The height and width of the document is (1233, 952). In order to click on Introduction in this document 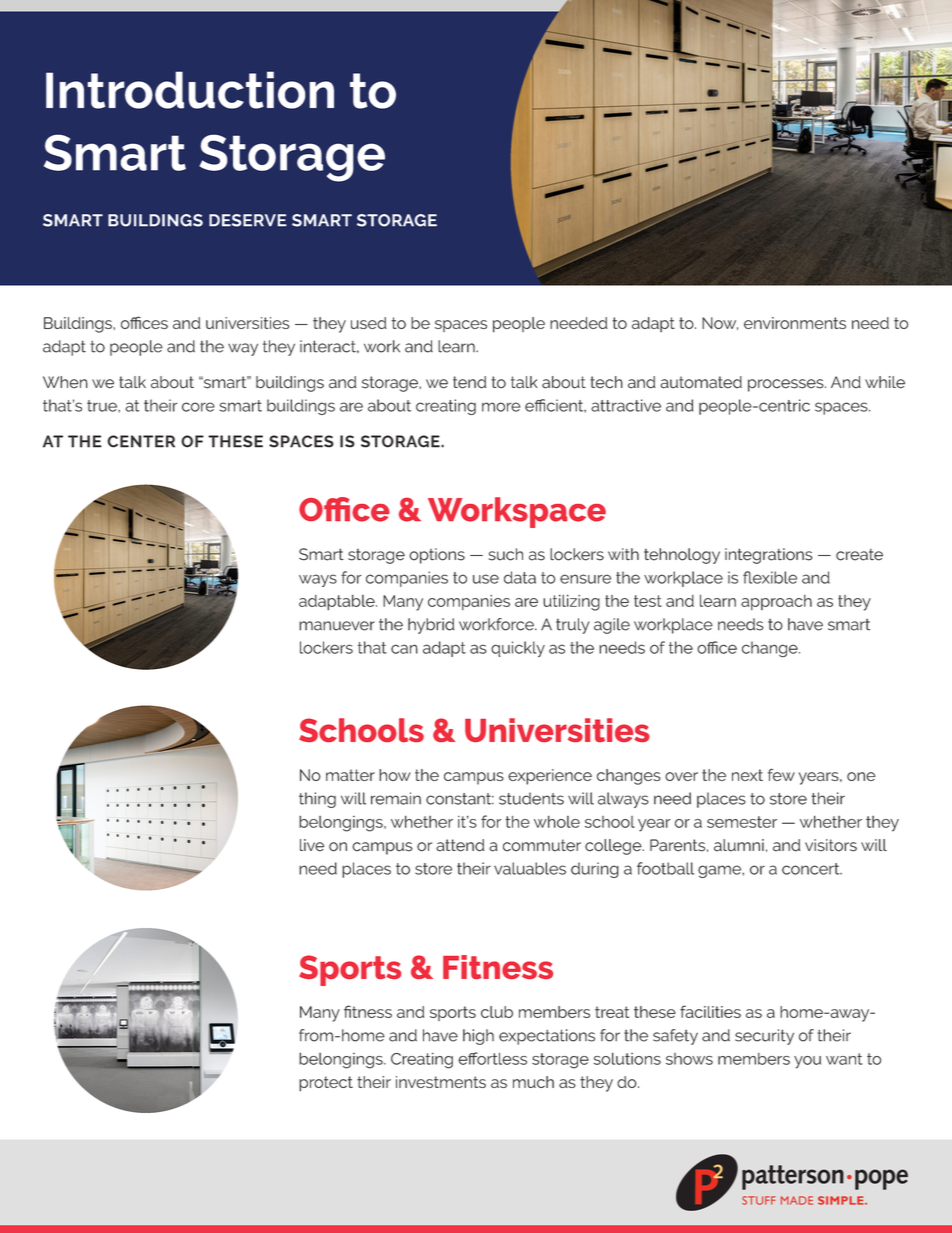, I will do `click(190, 90)`.
